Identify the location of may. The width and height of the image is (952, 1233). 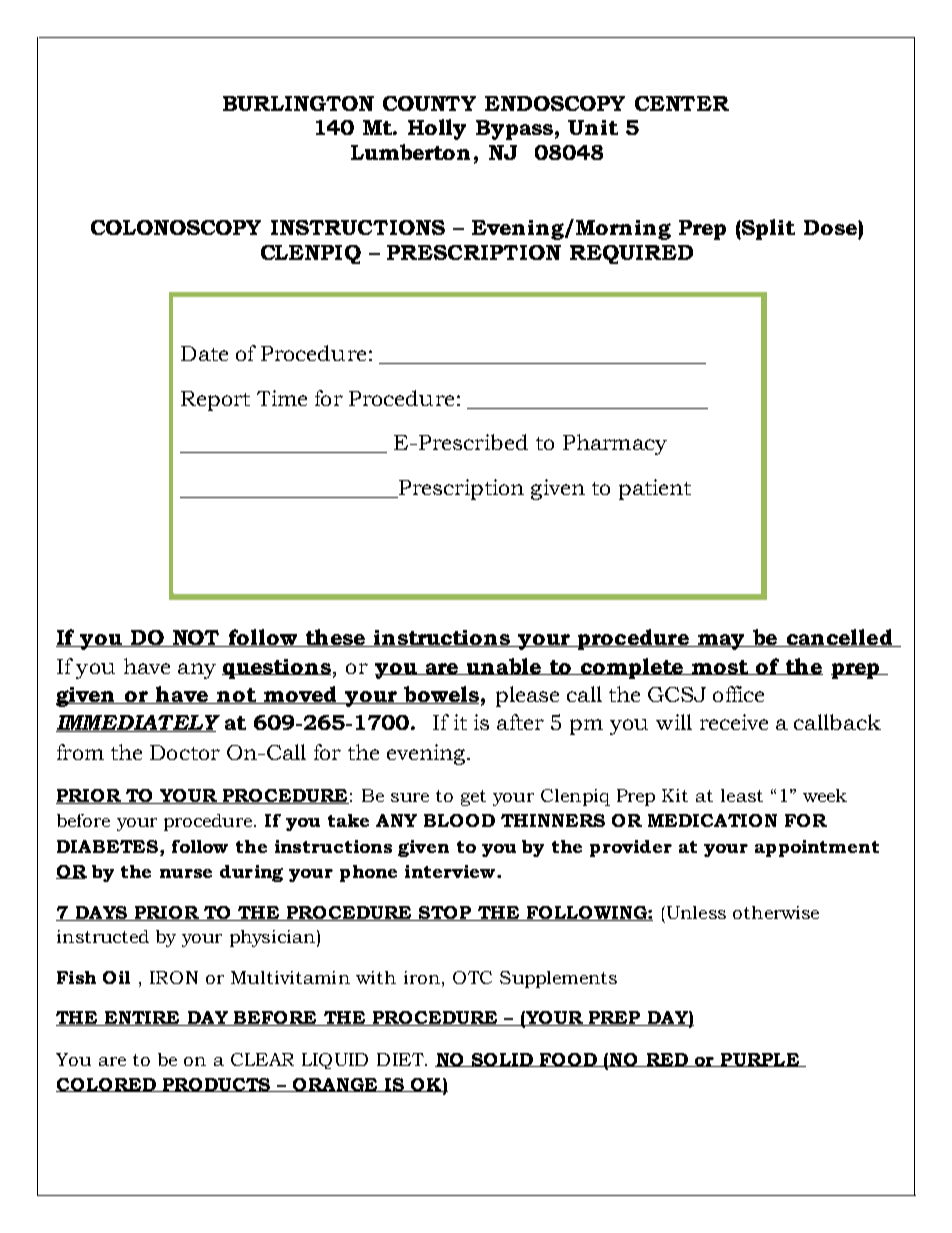
(721, 642).
